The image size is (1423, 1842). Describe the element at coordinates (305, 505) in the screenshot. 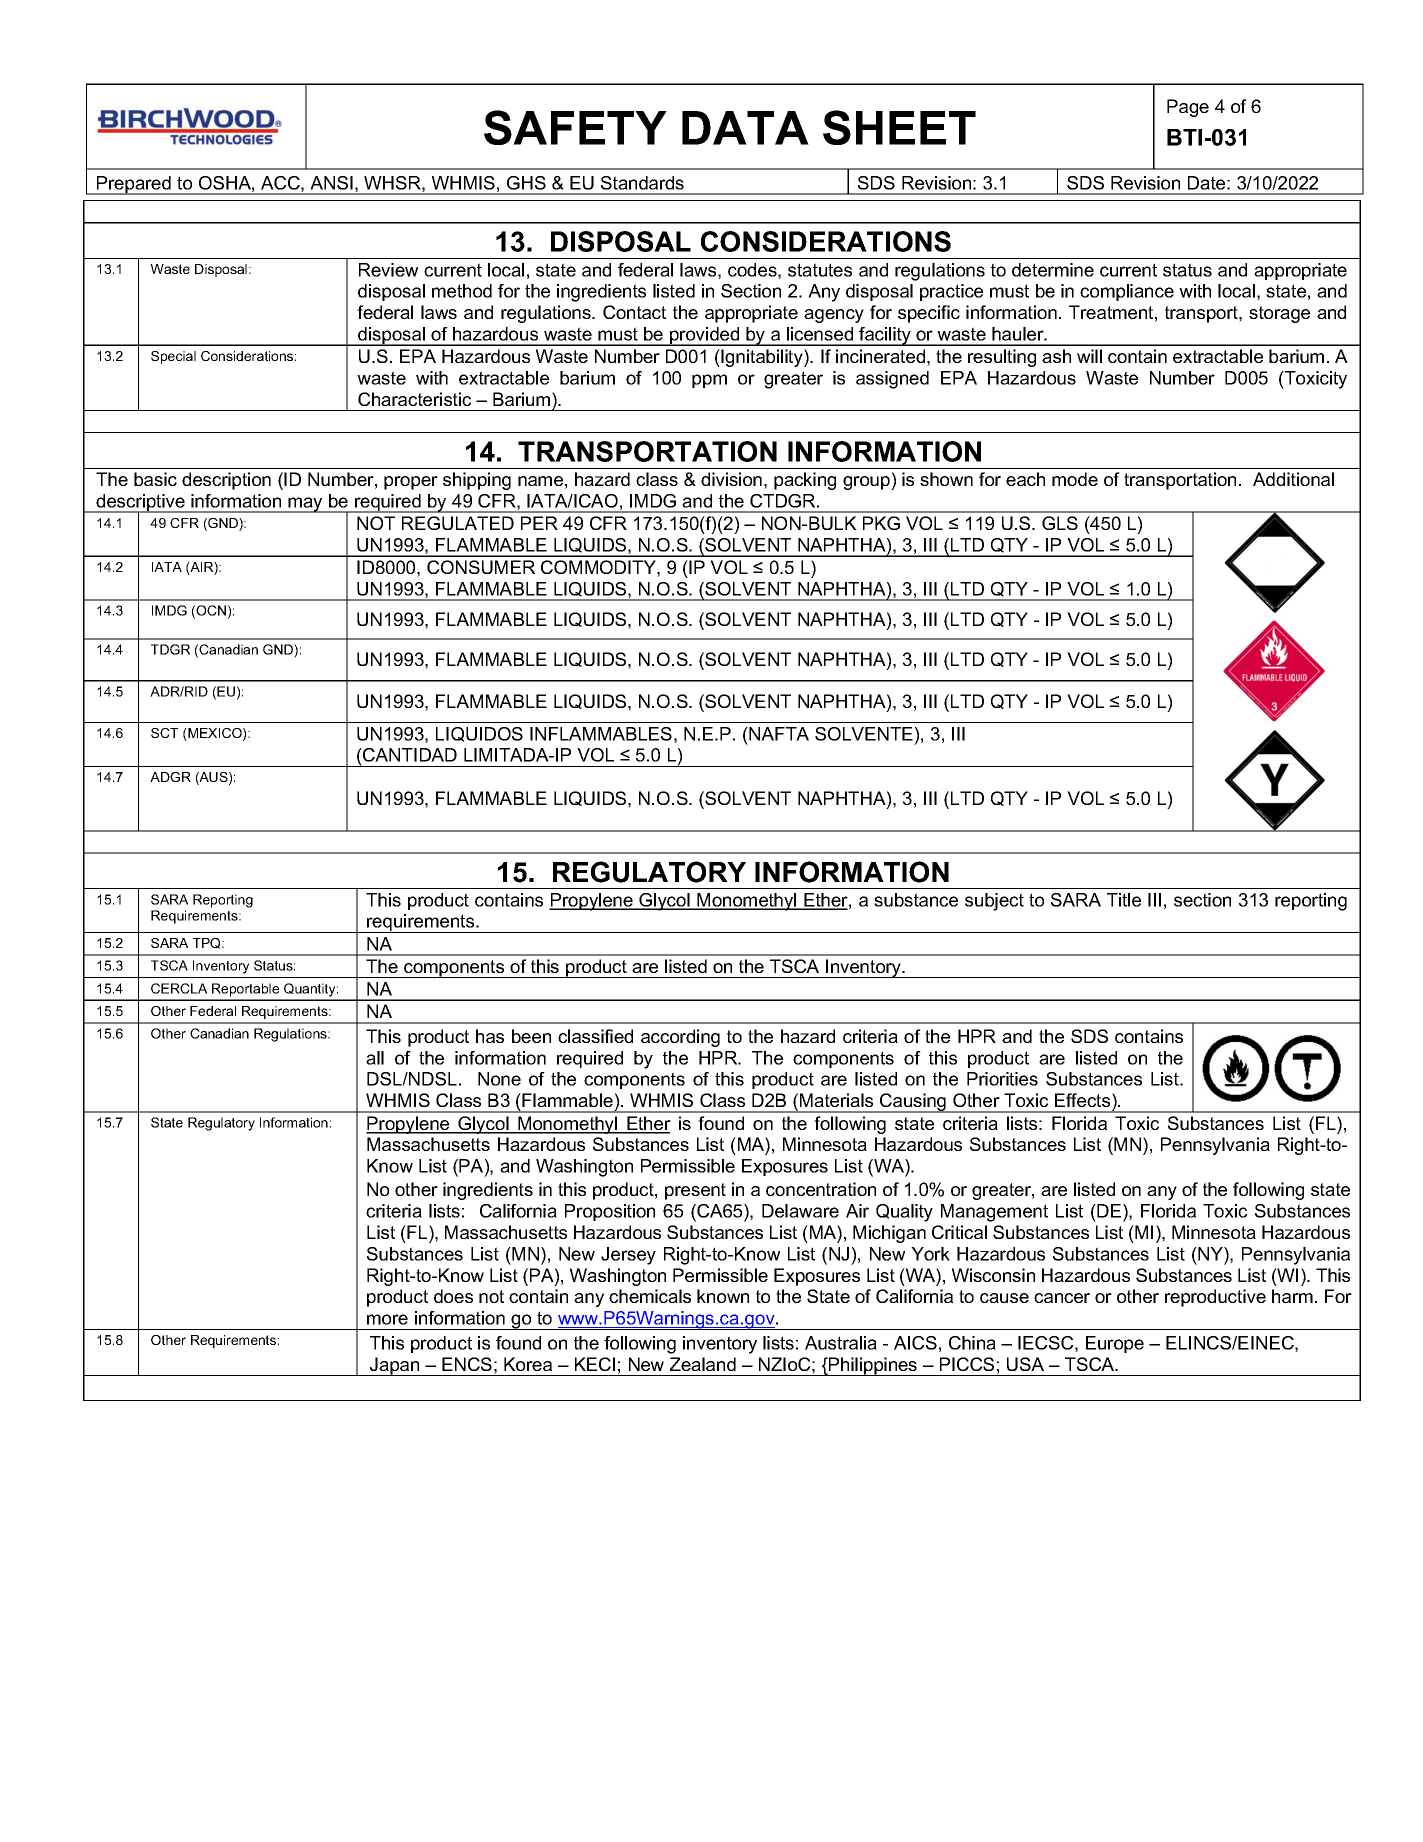

I see `may` at that location.
